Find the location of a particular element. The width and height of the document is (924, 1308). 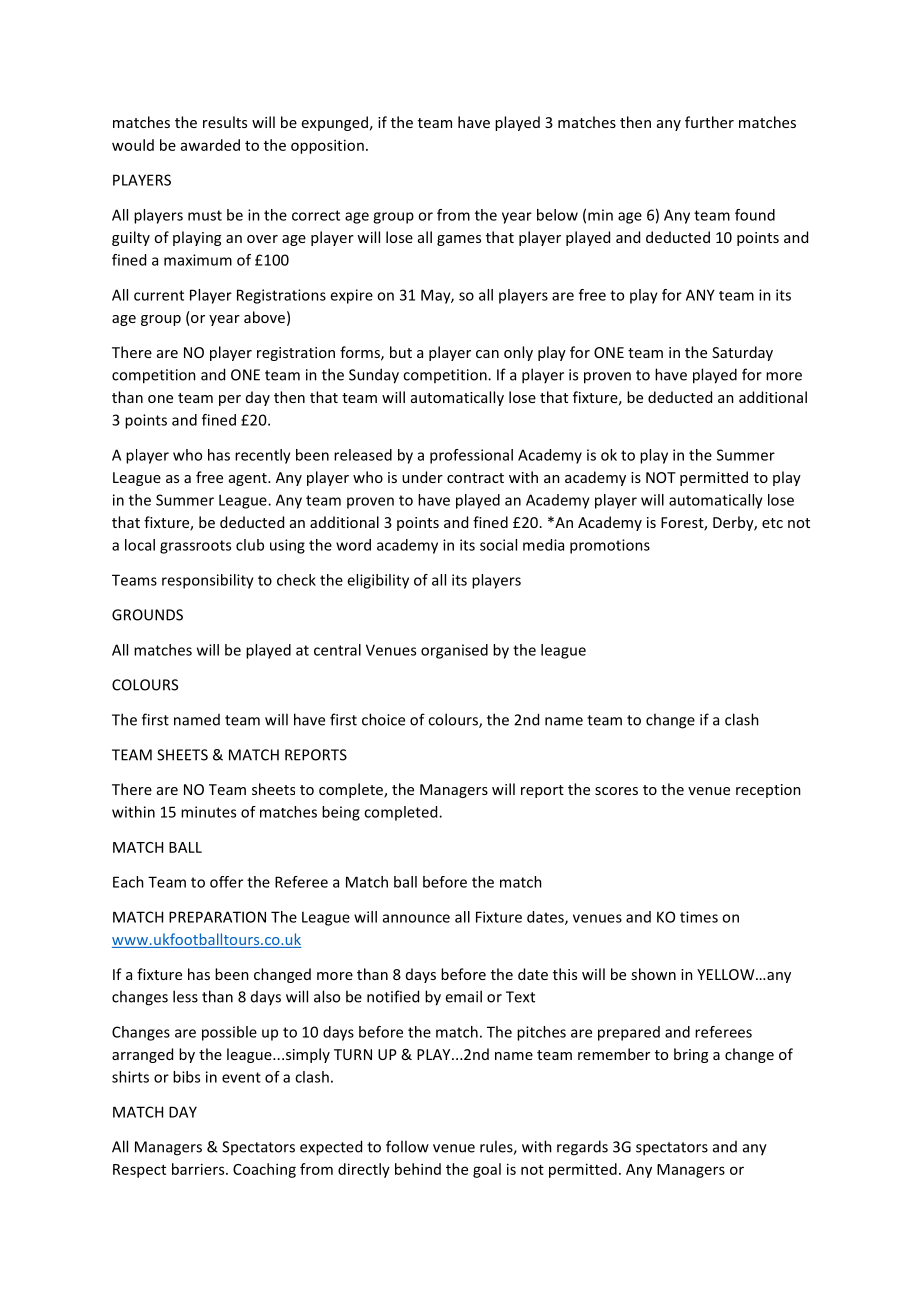

follow is located at coordinates (407, 1146).
